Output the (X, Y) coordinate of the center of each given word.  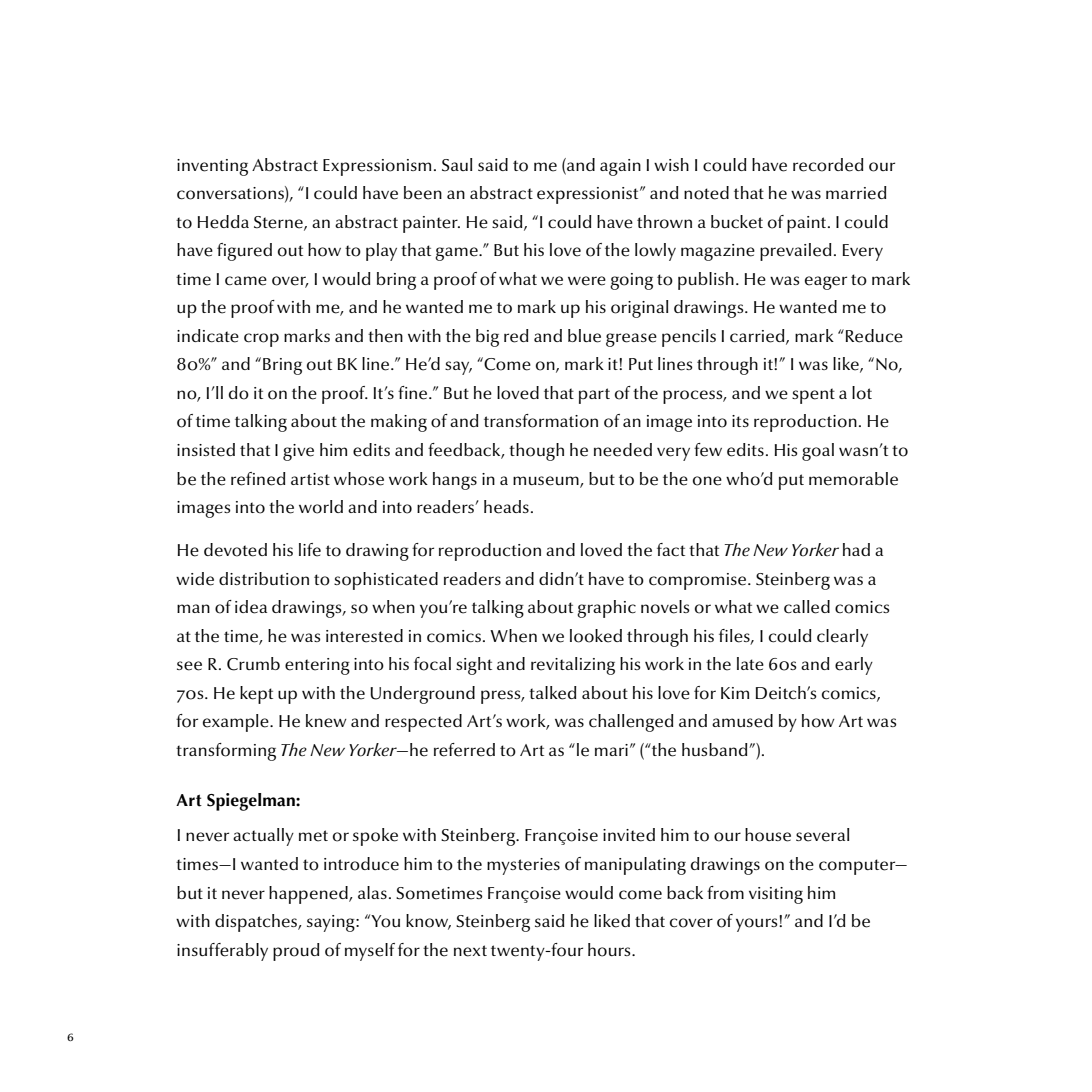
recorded (828, 165)
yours (758, 924)
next (470, 951)
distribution (264, 579)
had (856, 549)
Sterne (279, 223)
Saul (457, 165)
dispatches (257, 923)
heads (506, 507)
